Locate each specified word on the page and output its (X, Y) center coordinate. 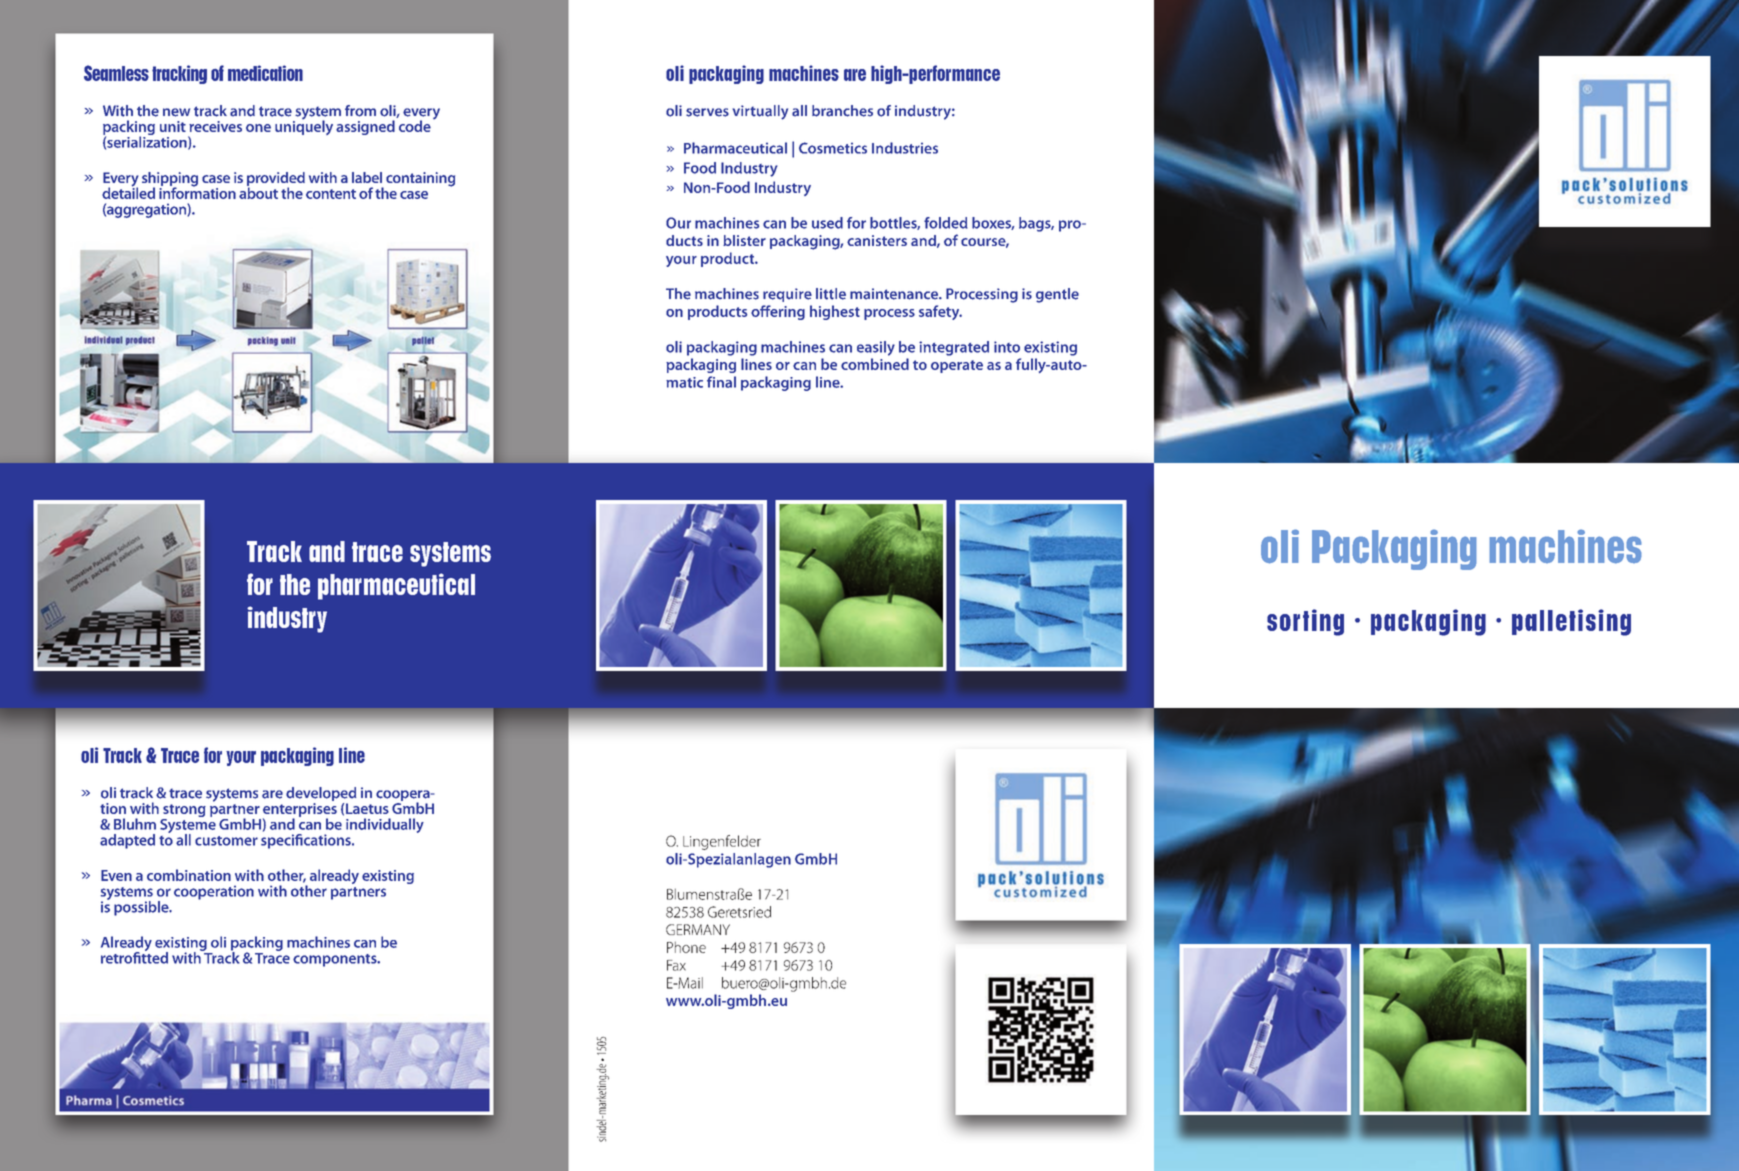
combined (875, 364)
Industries (905, 148)
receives (215, 126)
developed (321, 795)
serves (707, 112)
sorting (1305, 622)
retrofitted (134, 957)
